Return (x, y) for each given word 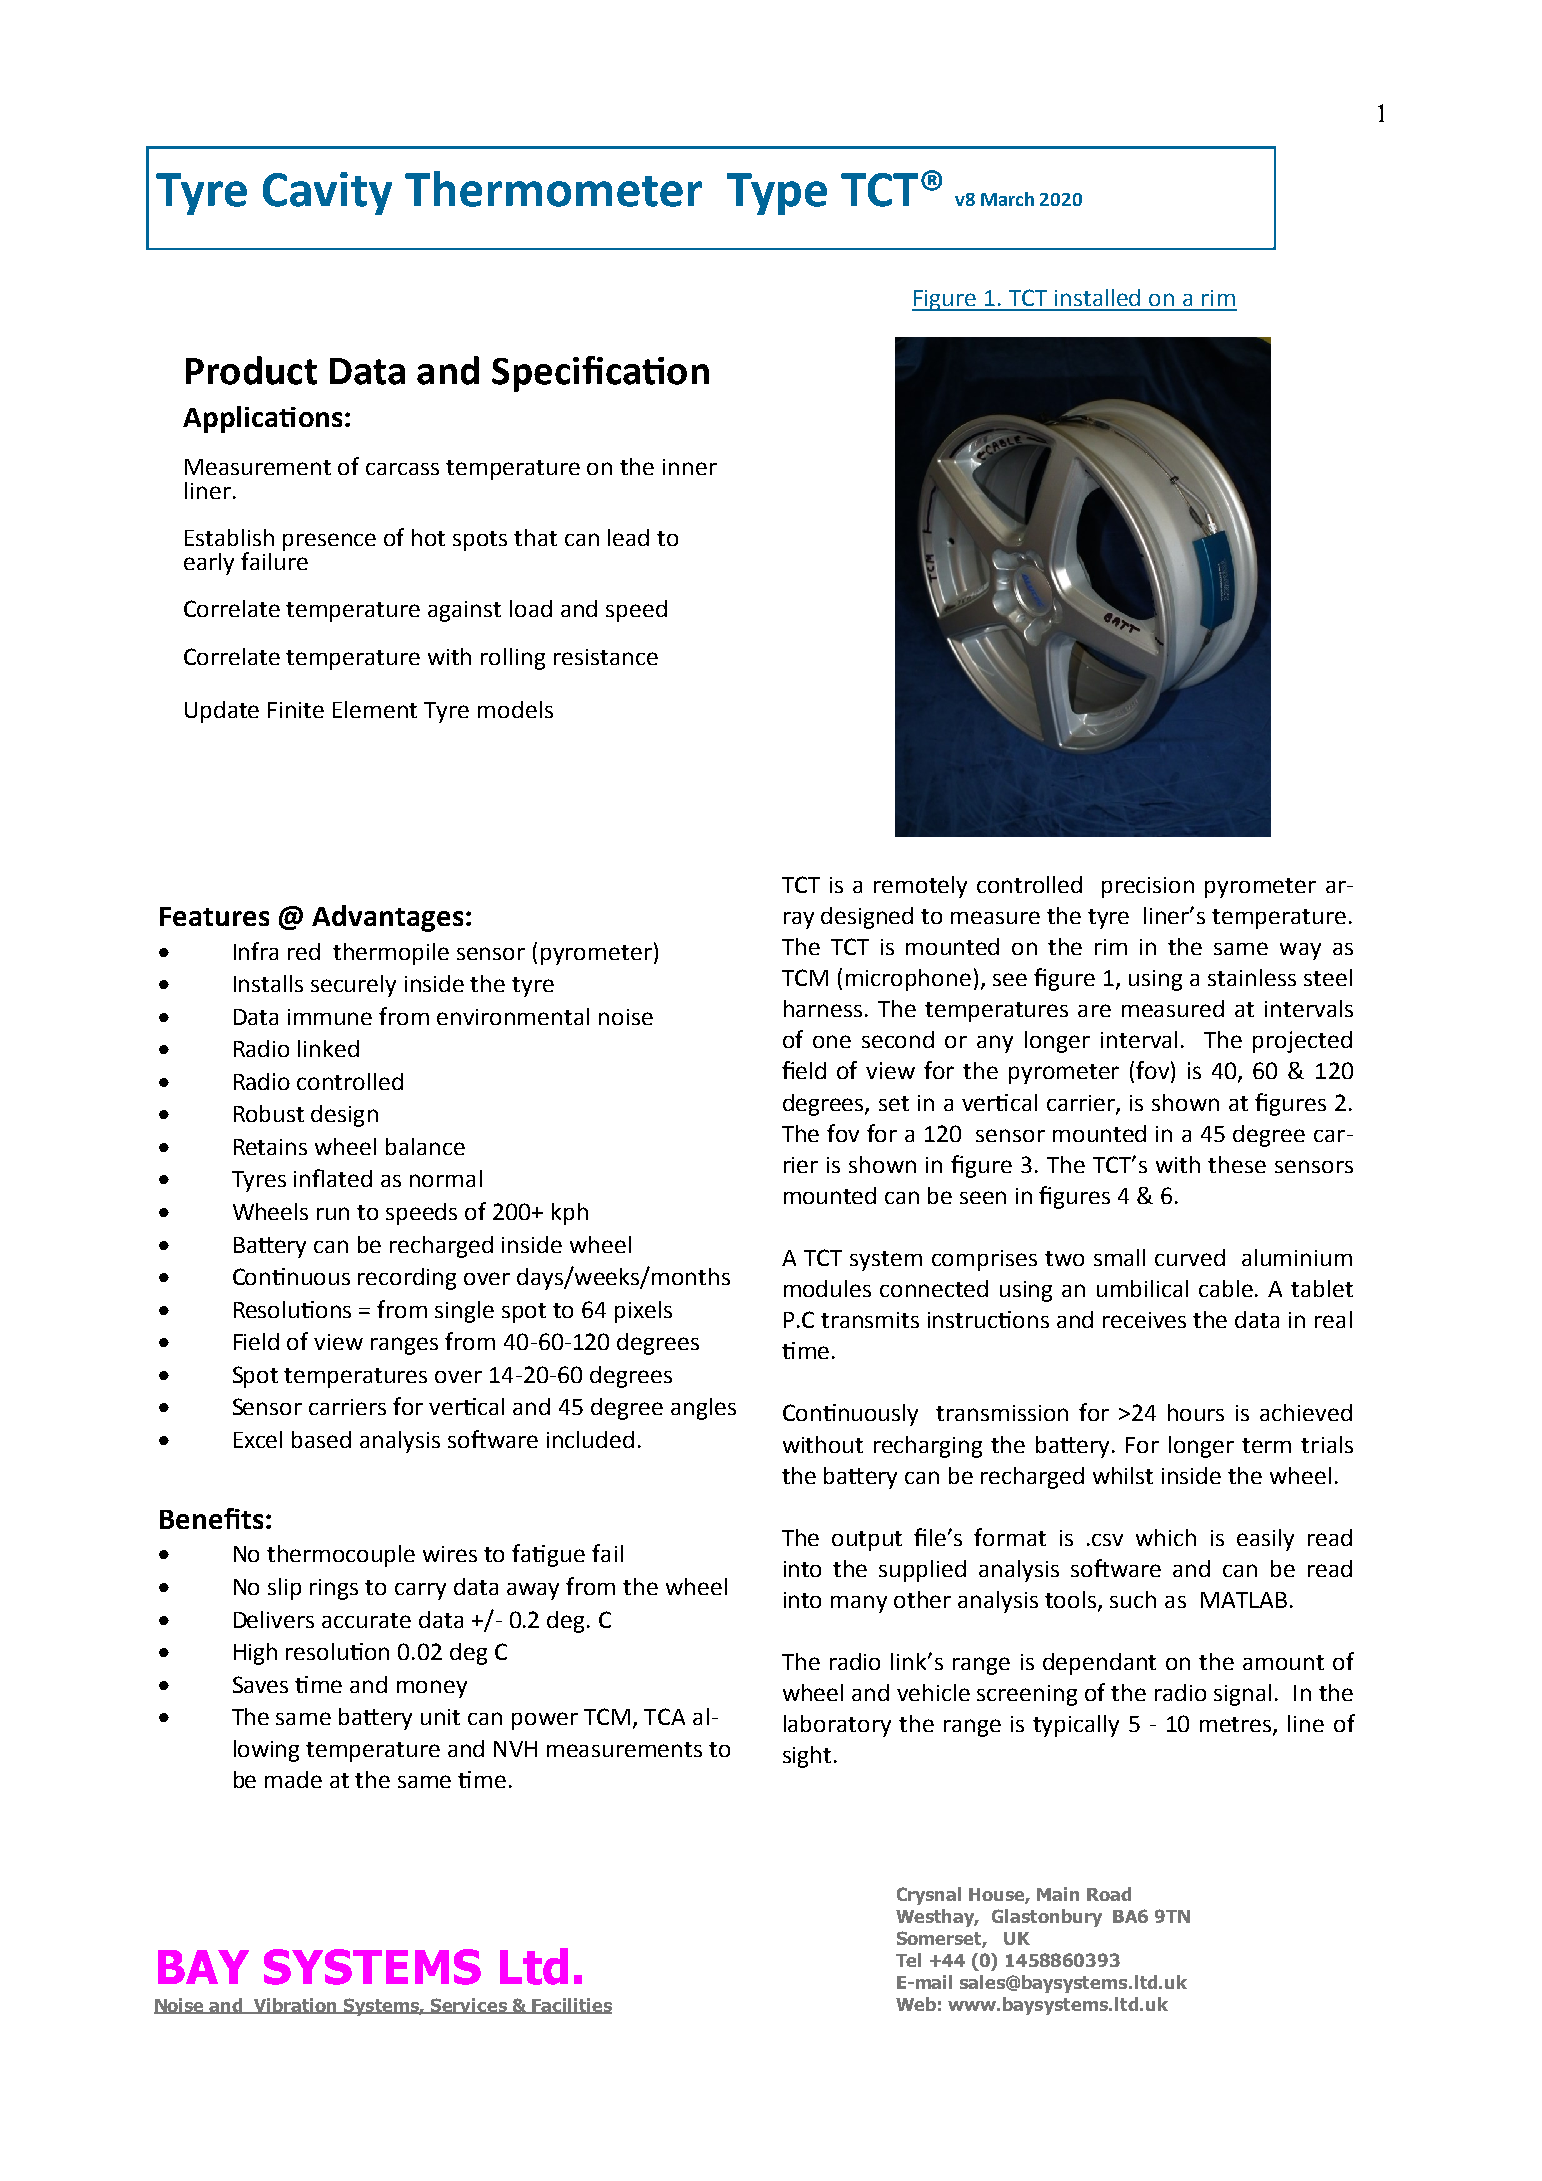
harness (823, 1008)
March (1007, 199)
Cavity (327, 193)
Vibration (296, 2006)
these (1237, 1164)
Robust (269, 1113)
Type (777, 194)
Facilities (571, 2006)
